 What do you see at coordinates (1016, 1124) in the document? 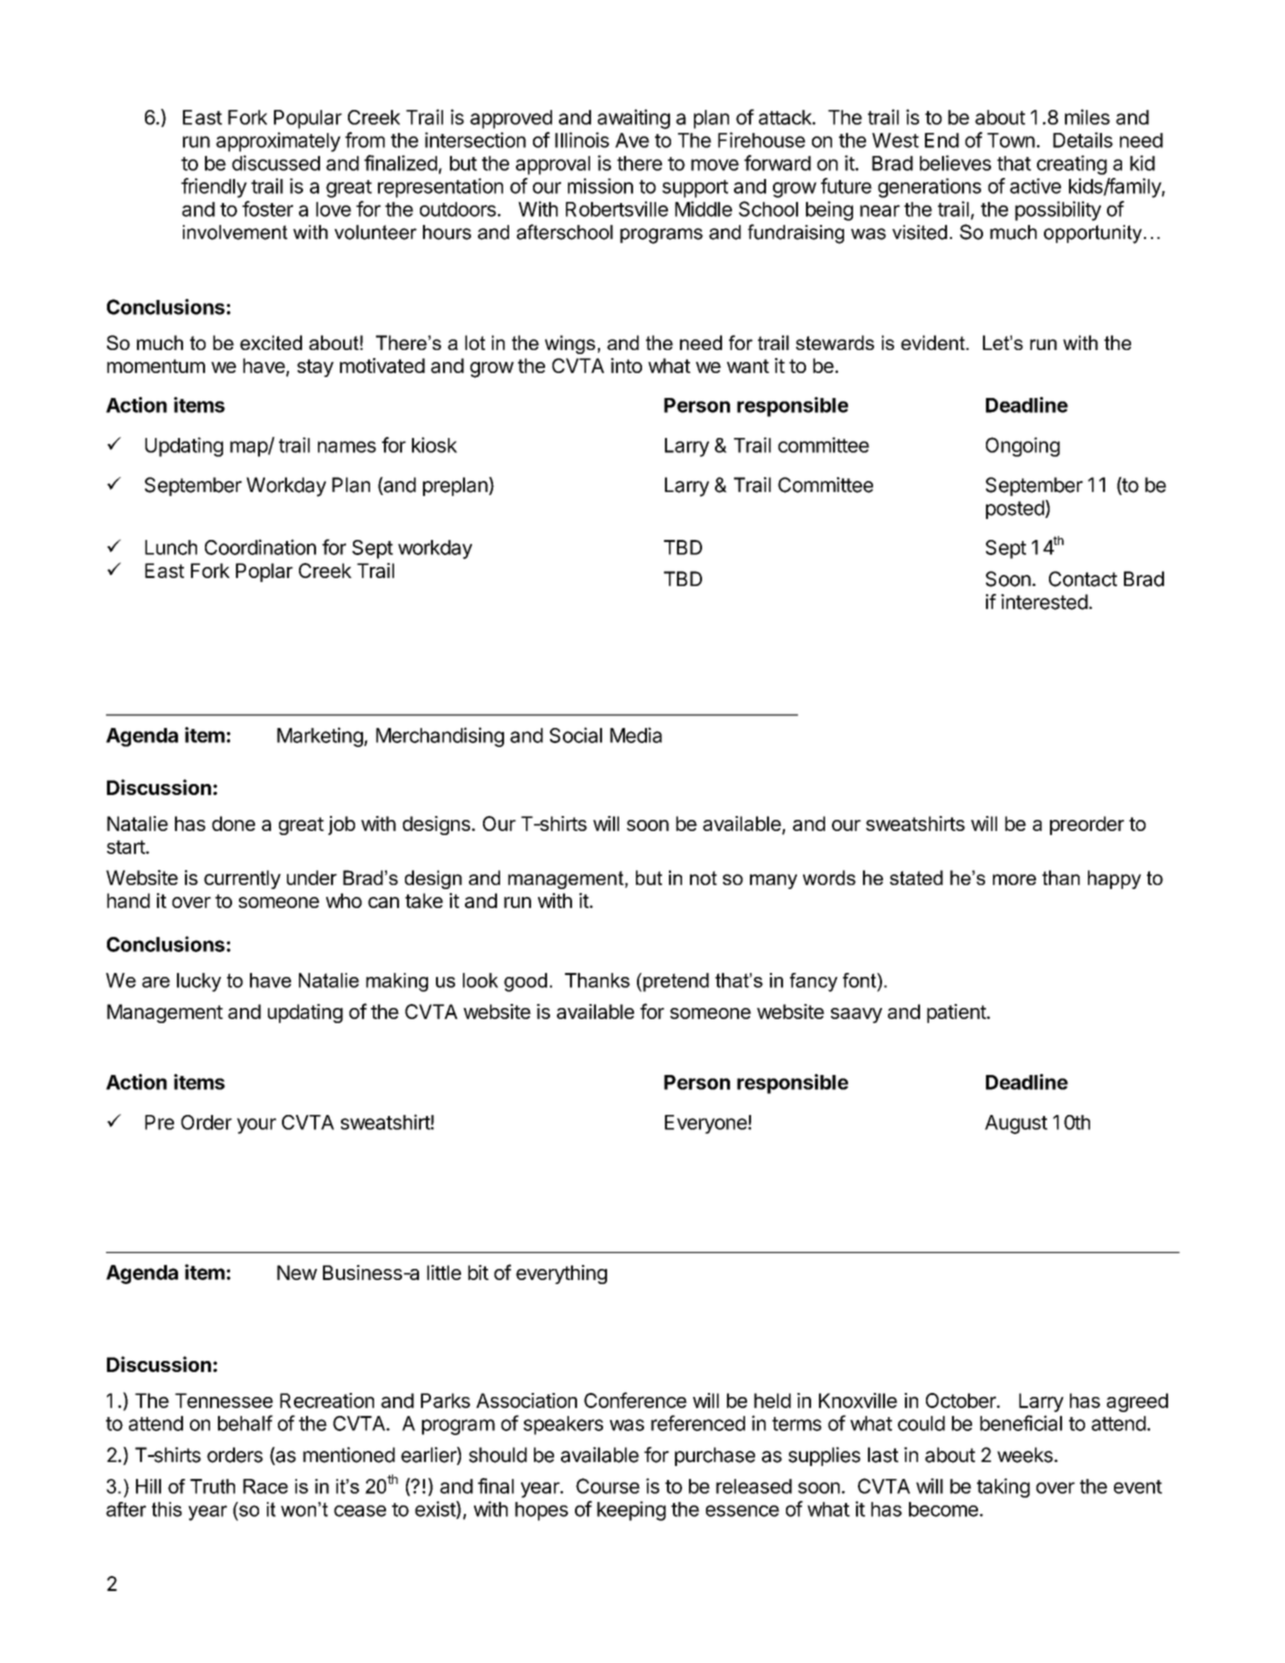
I see `August` at bounding box center [1016, 1124].
